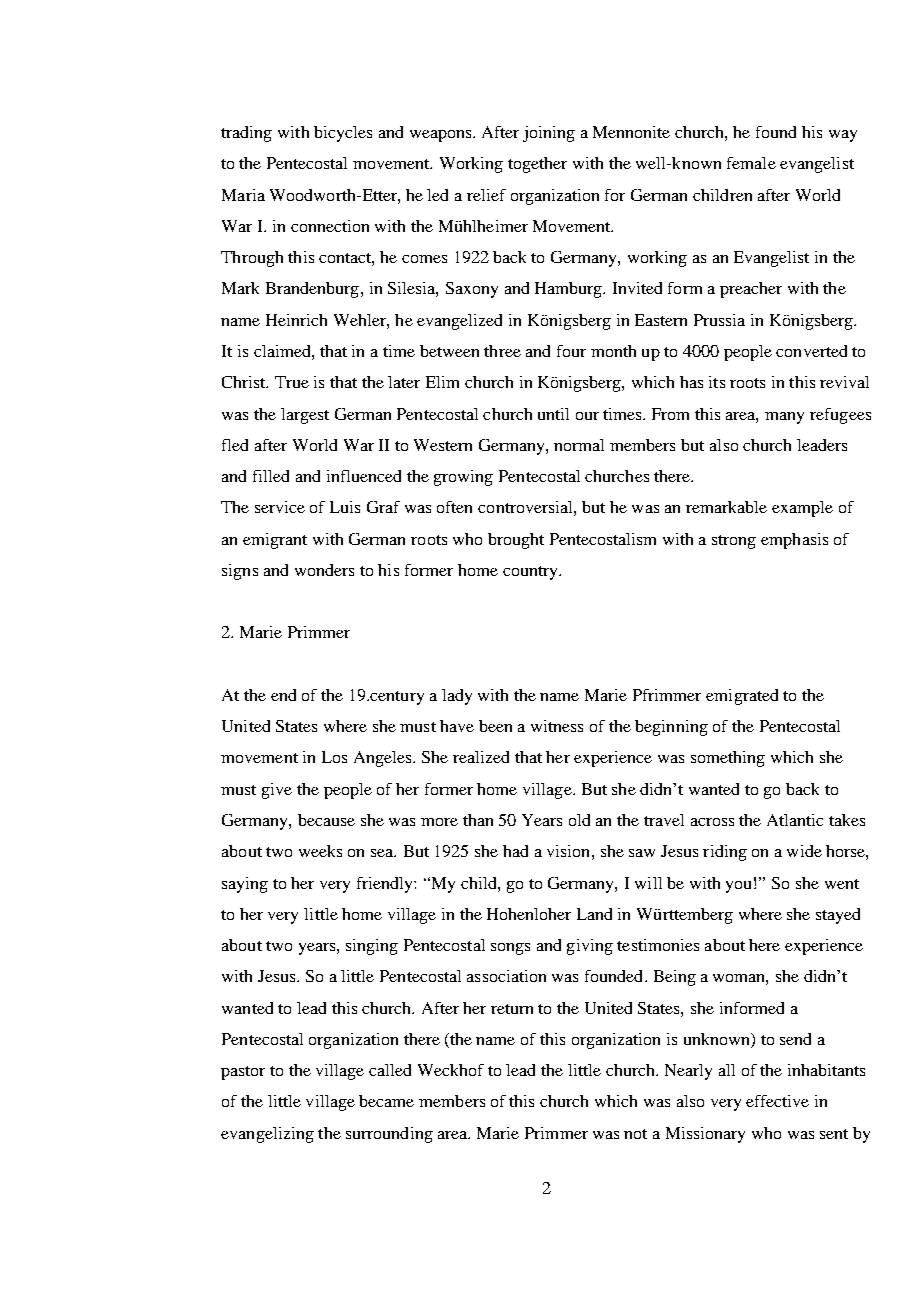 The height and width of the image is (1308, 924). What do you see at coordinates (751, 163) in the image?
I see `female` at bounding box center [751, 163].
